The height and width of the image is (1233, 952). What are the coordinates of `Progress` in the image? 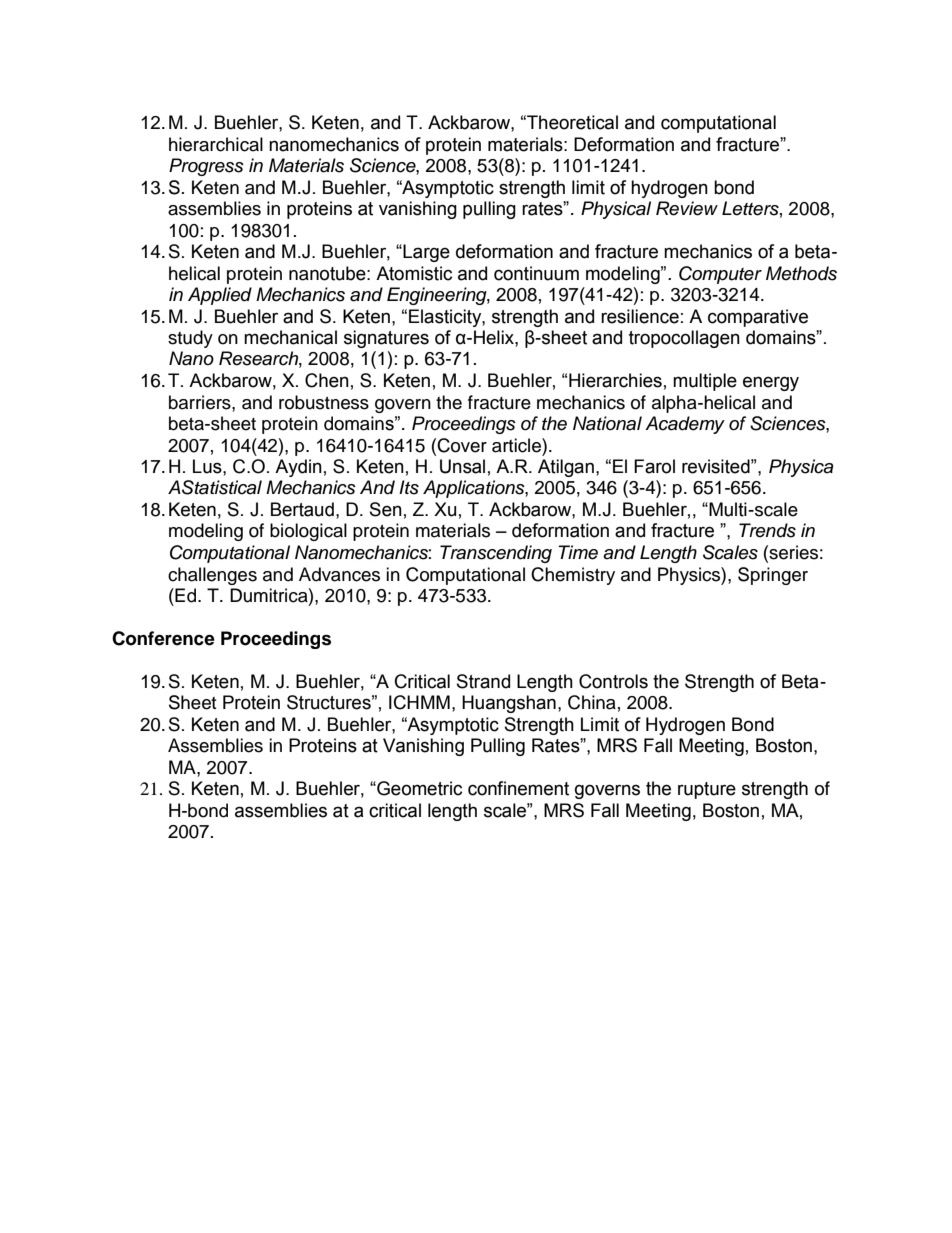 It's located at (206, 167).
